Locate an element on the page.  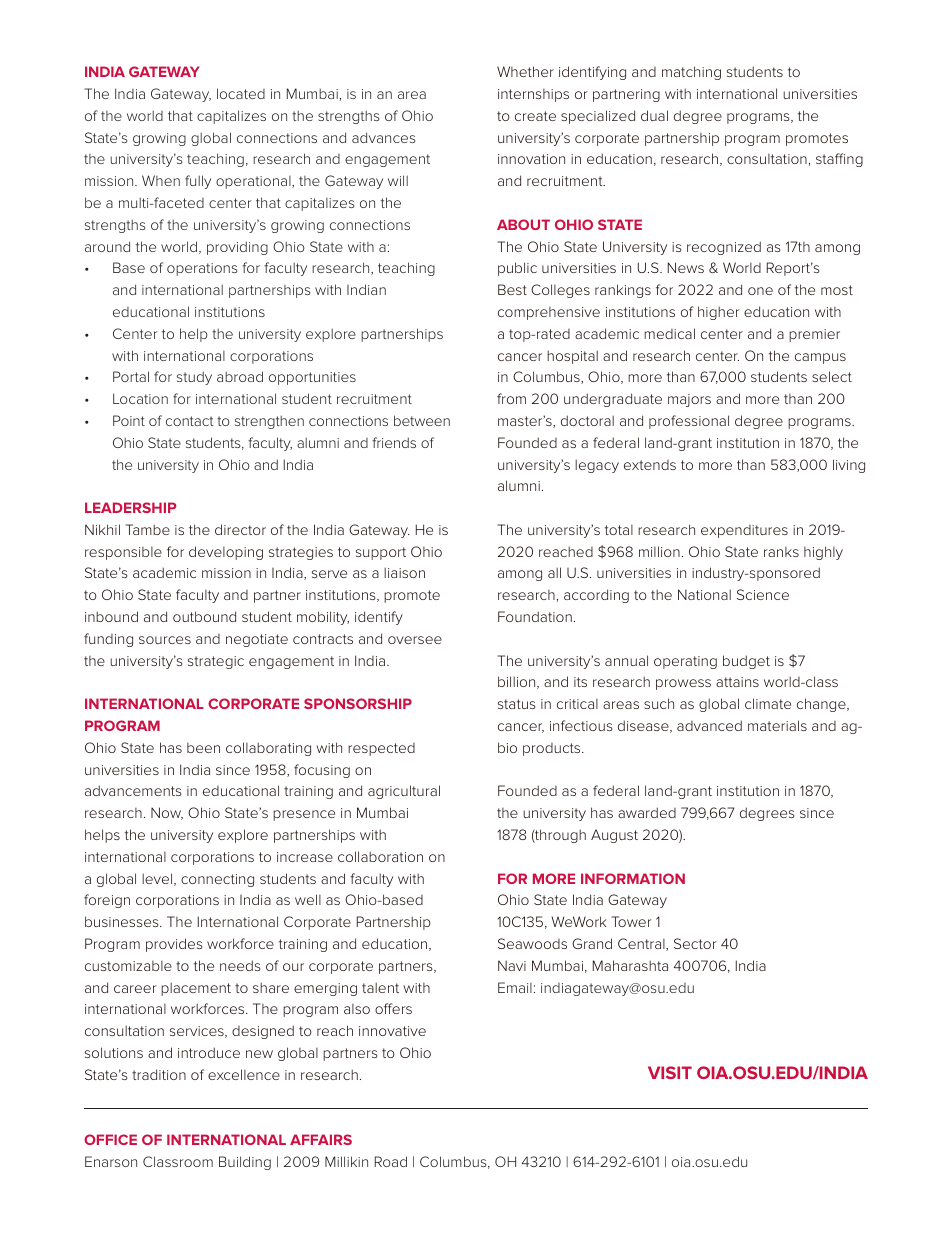
located is located at coordinates (241, 93).
